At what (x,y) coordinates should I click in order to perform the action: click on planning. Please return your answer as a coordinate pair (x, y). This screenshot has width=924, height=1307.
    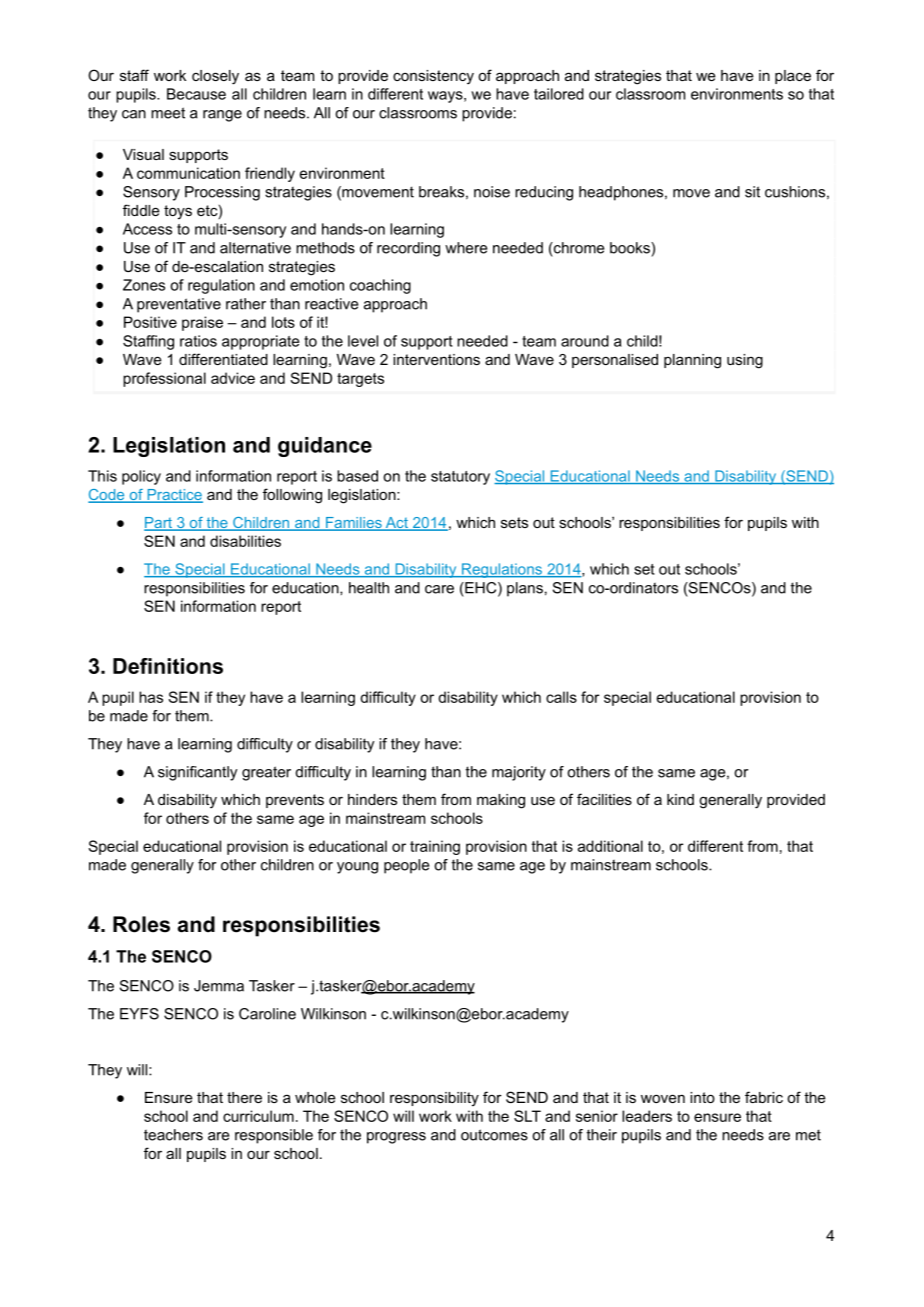
    Looking at the image, I should click on (692, 361).
